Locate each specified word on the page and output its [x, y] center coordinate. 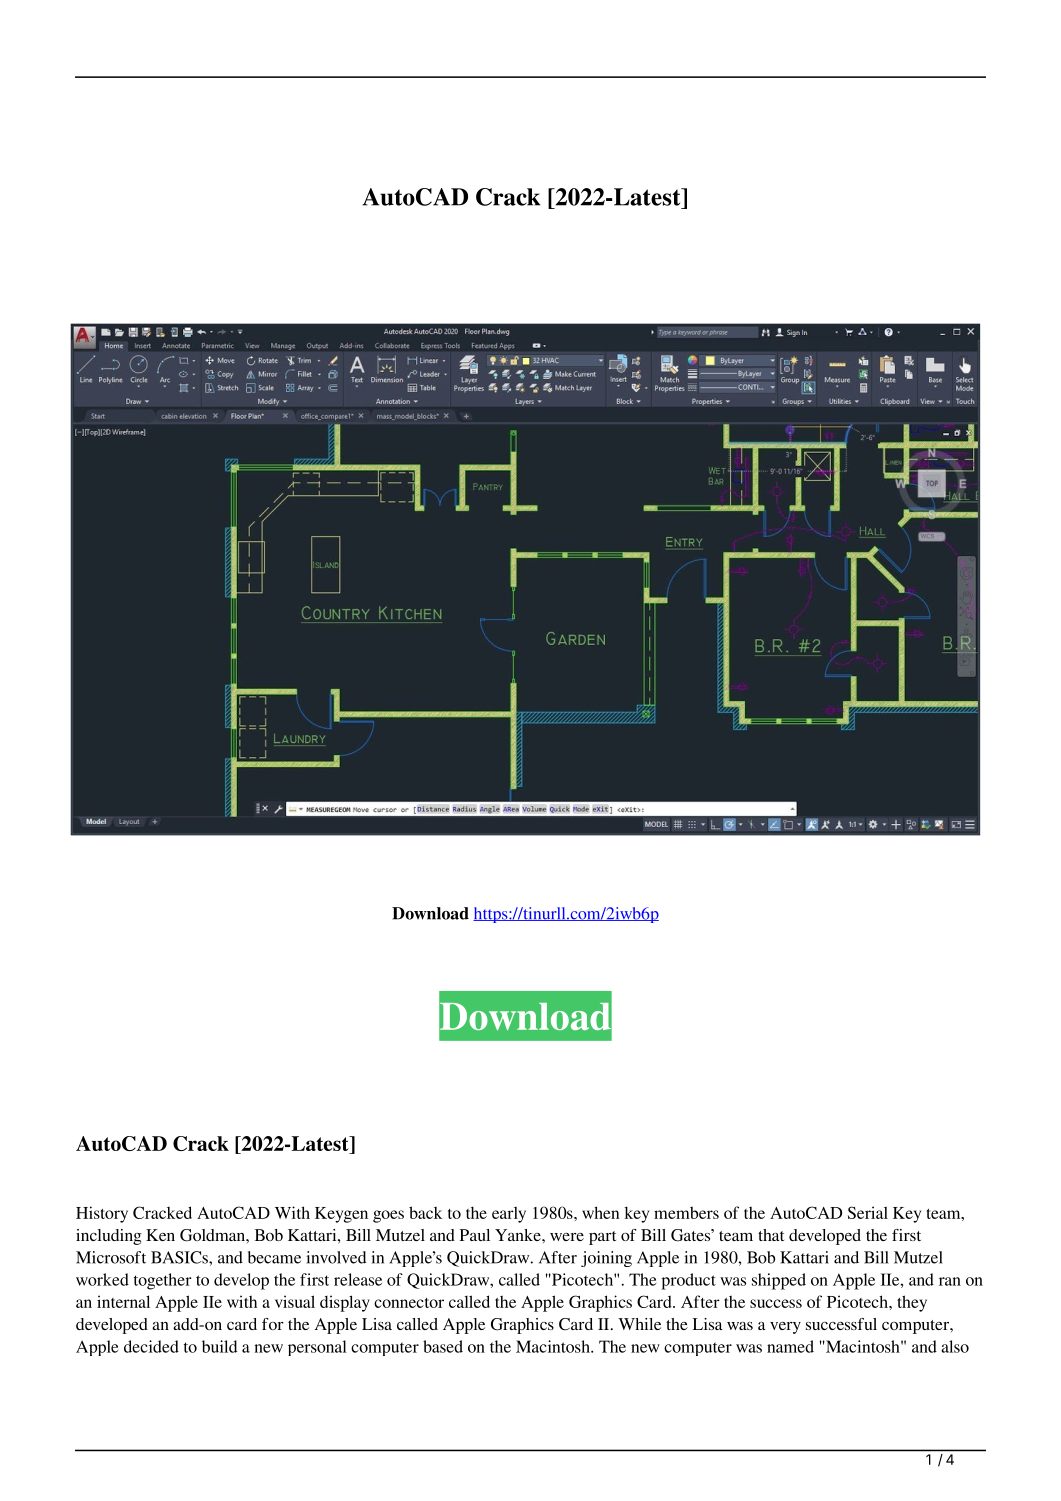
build [219, 1346]
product [688, 1281]
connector [409, 1303]
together [163, 1281]
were [567, 1237]
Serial [868, 1212]
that [771, 1235]
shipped [779, 1281]
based [443, 1346]
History [102, 1214]
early [509, 1214]
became [274, 1257]
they [912, 1303]
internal [123, 1301]
